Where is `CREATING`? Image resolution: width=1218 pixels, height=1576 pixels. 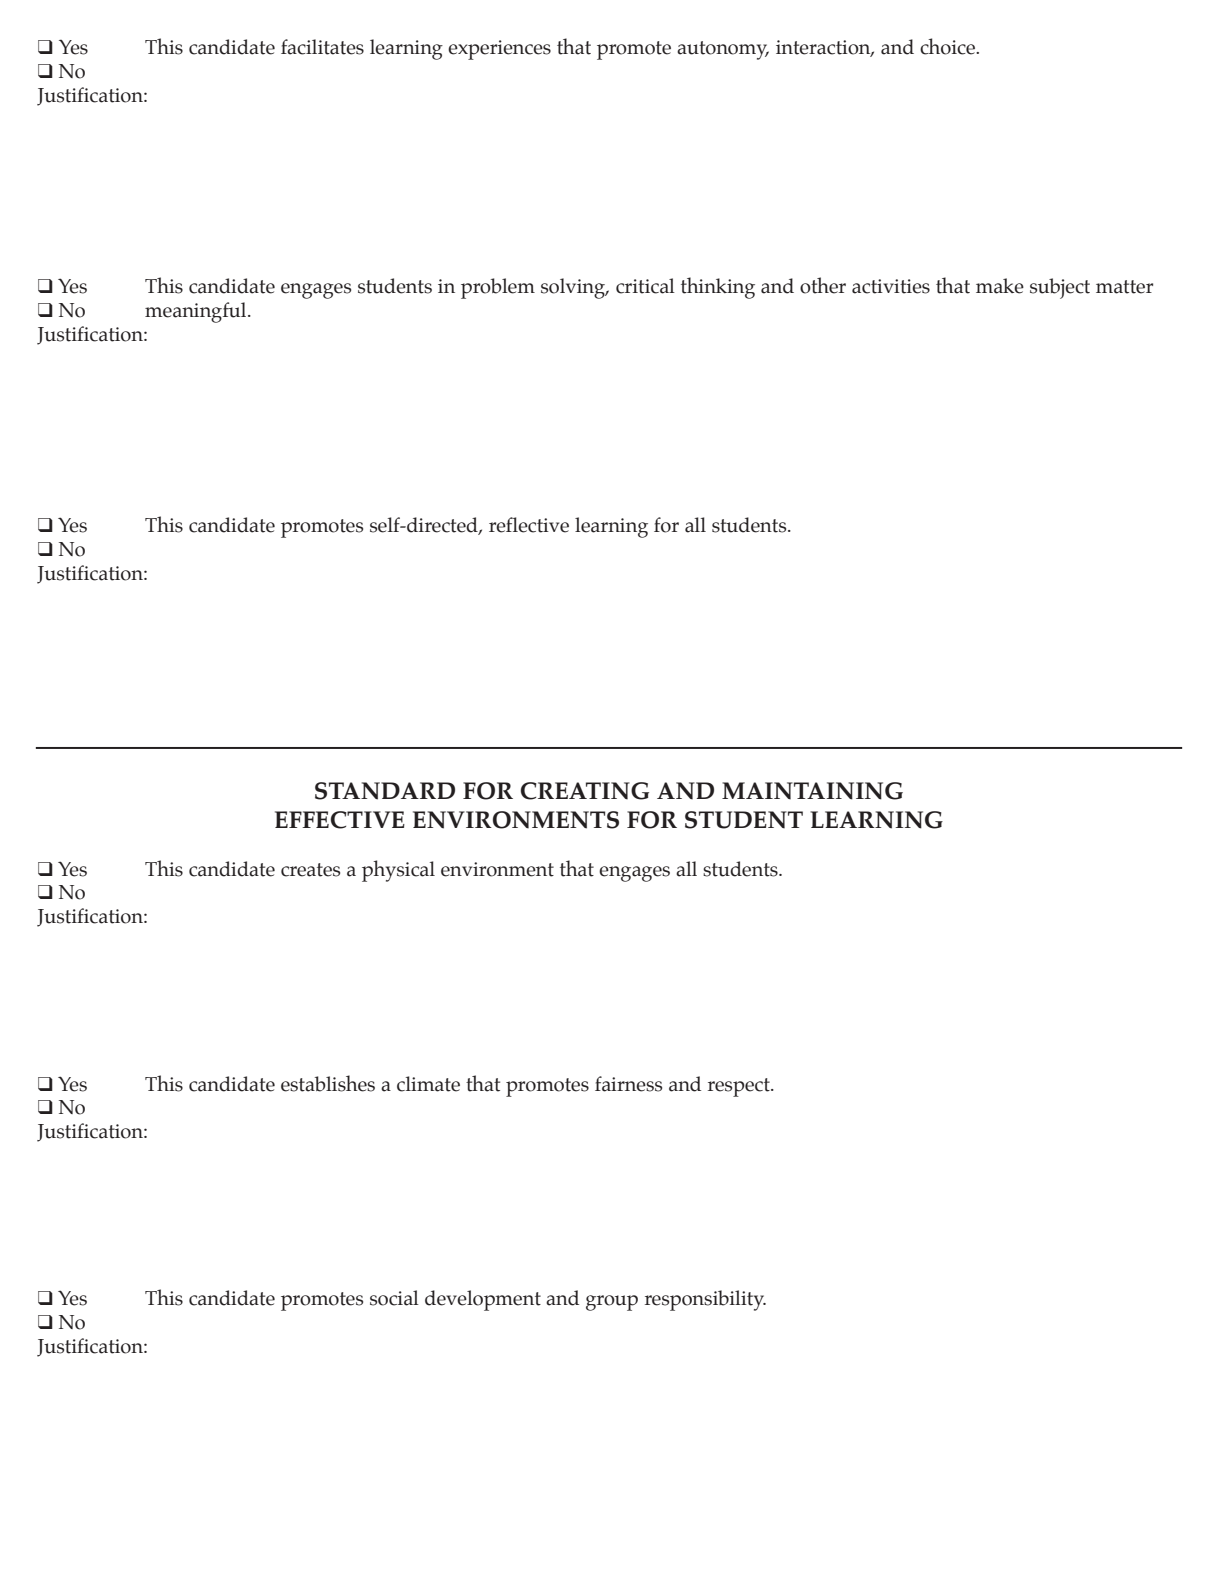 CREATING is located at coordinates (585, 791).
